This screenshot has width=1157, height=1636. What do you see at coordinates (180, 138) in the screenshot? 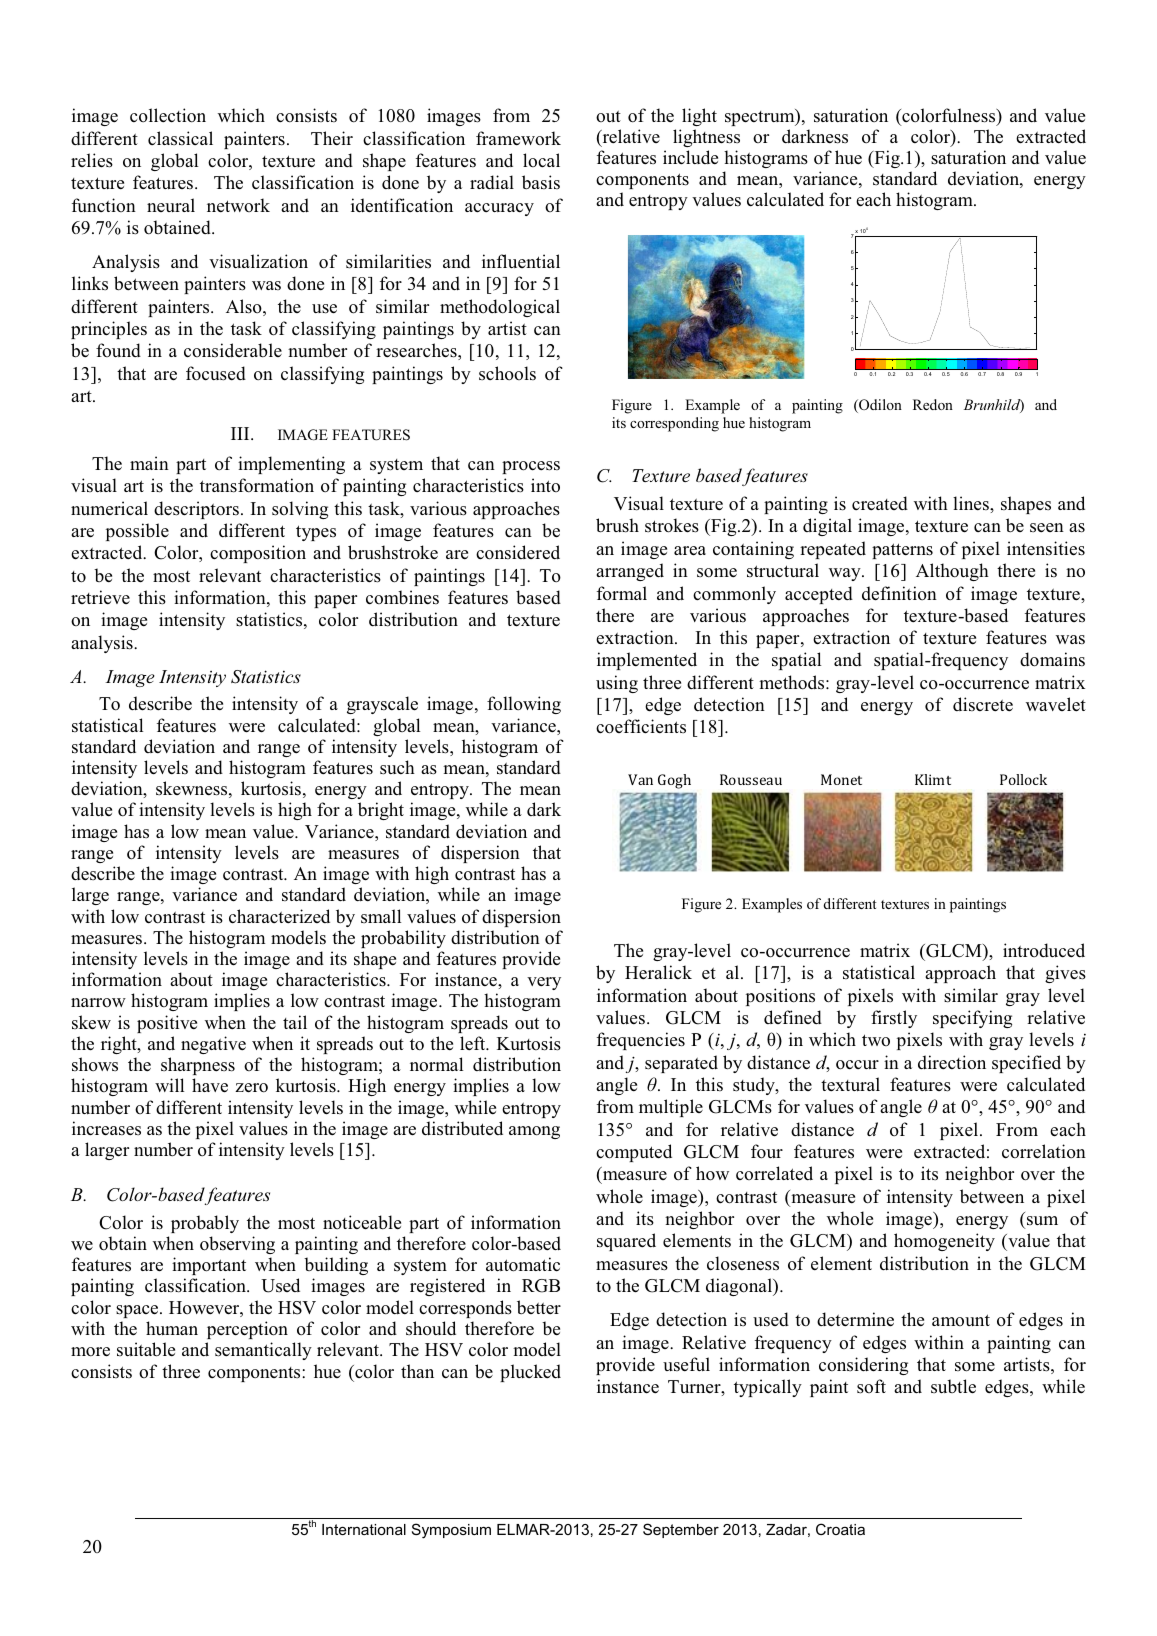
I see `classical` at bounding box center [180, 138].
